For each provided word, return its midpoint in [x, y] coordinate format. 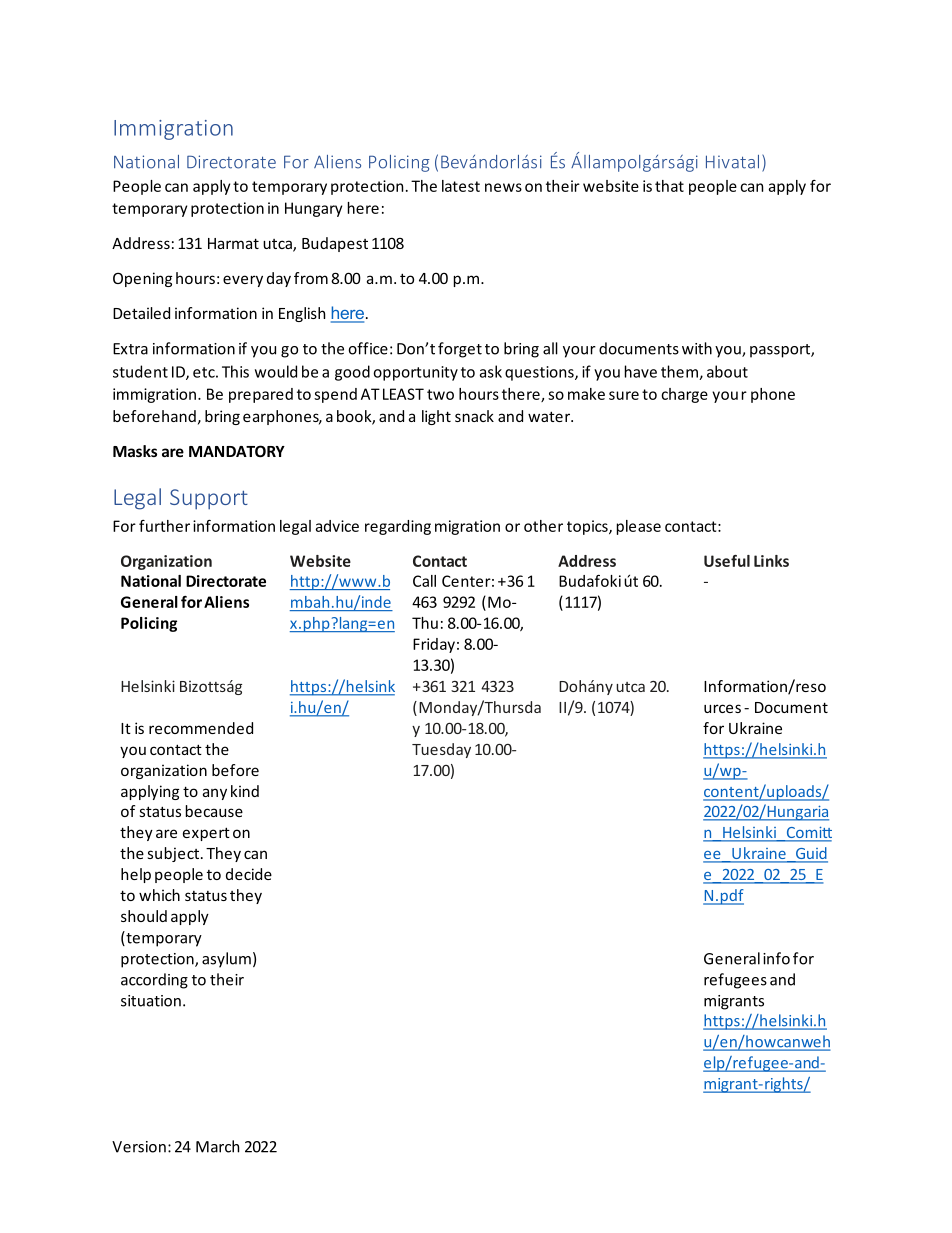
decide [249, 874]
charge [684, 395]
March [217, 1146]
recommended [201, 728]
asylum [226, 960]
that [669, 186]
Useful [727, 561]
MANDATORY [237, 451]
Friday [434, 645]
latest [461, 186]
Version [139, 1147]
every [243, 281]
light [436, 417]
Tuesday [441, 750]
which [159, 895]
